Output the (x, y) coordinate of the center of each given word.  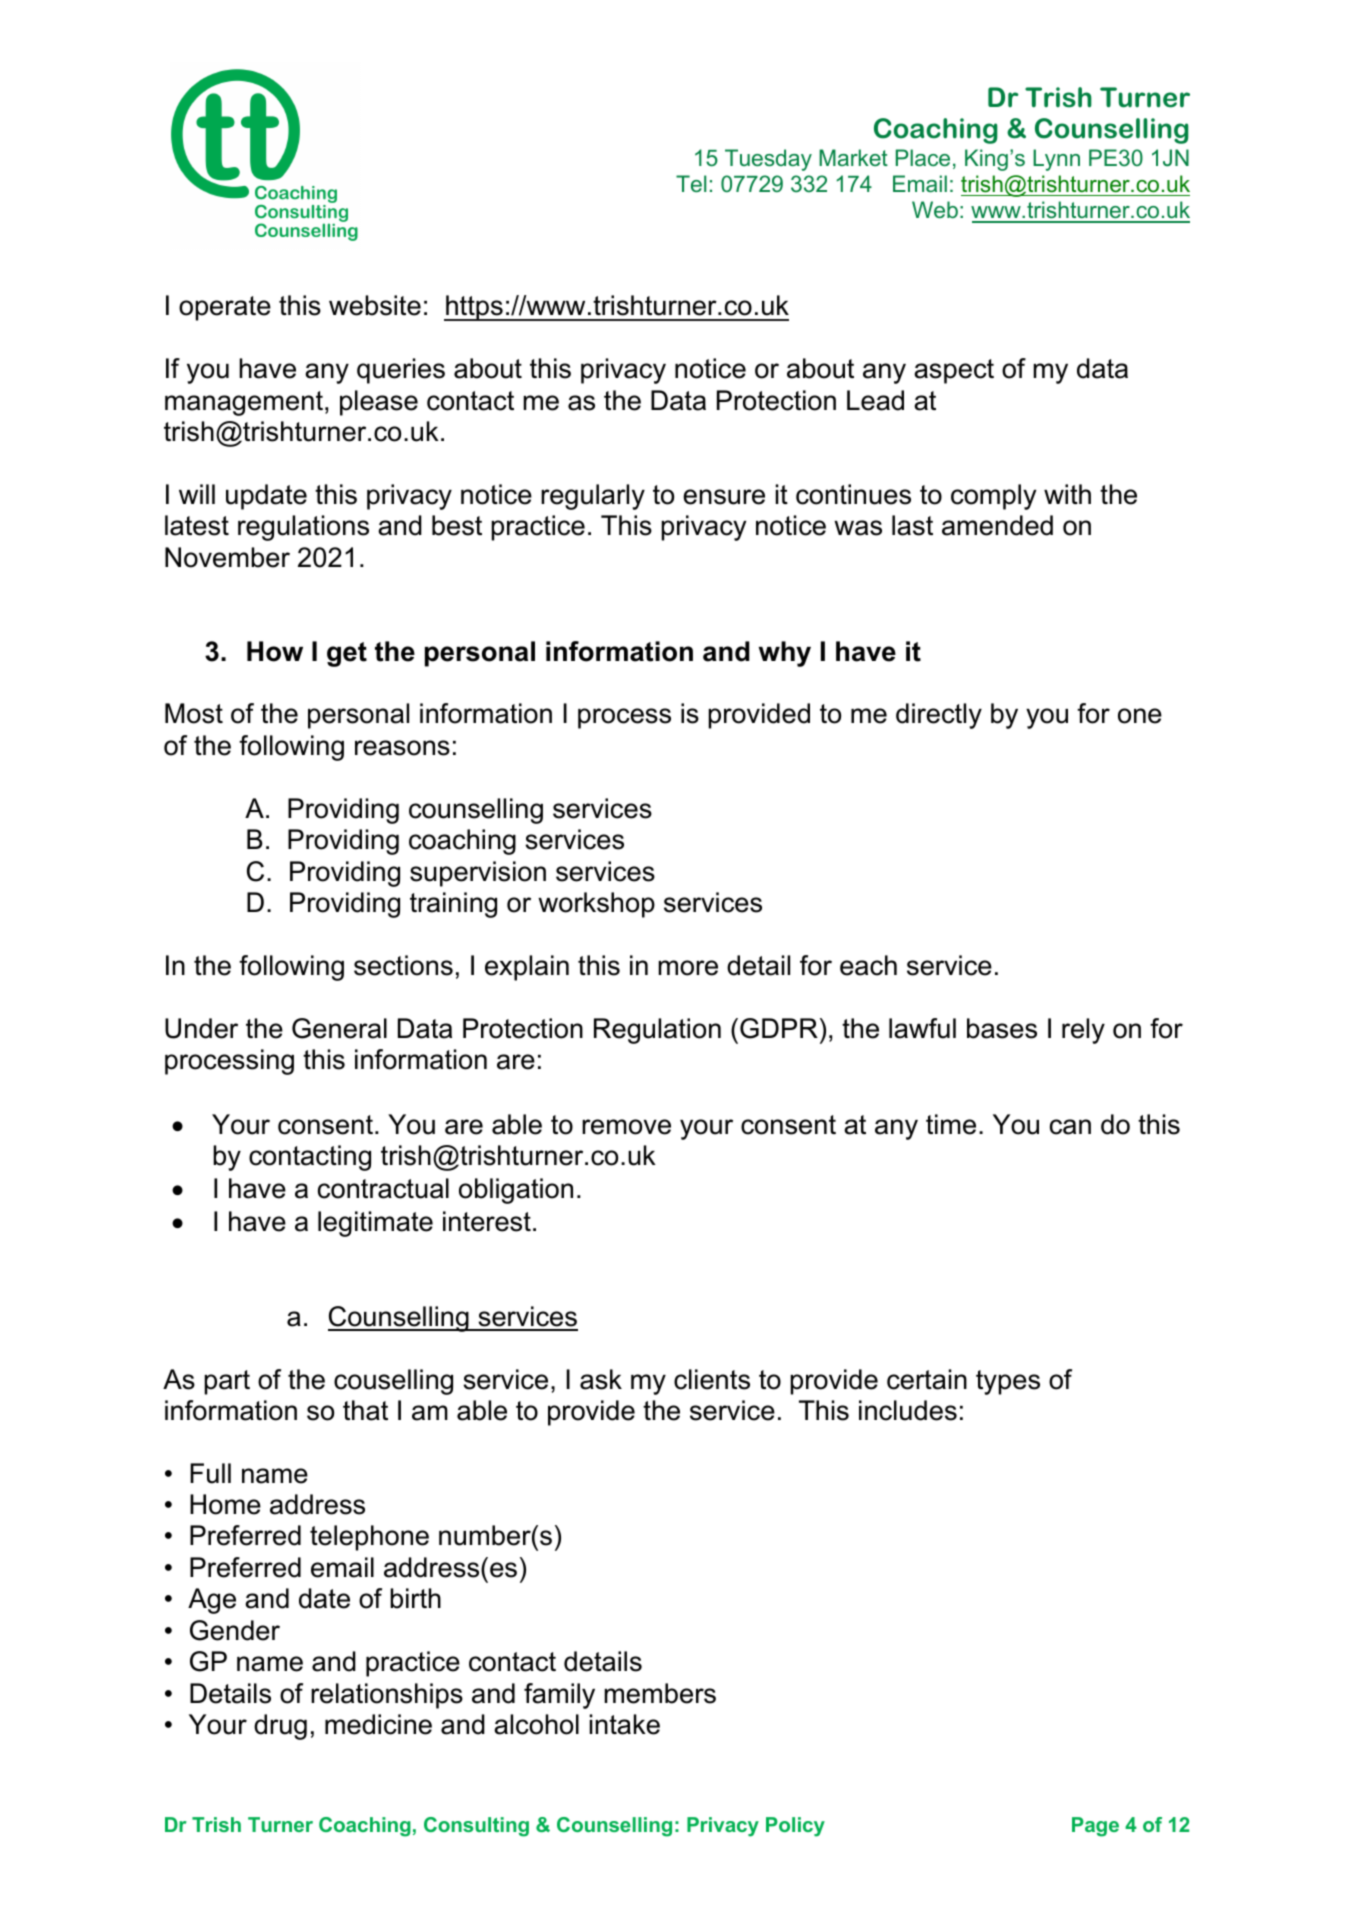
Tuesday (768, 160)
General (339, 1028)
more (688, 968)
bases (1002, 1028)
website (375, 305)
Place (923, 157)
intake (625, 1724)
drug (280, 1727)
